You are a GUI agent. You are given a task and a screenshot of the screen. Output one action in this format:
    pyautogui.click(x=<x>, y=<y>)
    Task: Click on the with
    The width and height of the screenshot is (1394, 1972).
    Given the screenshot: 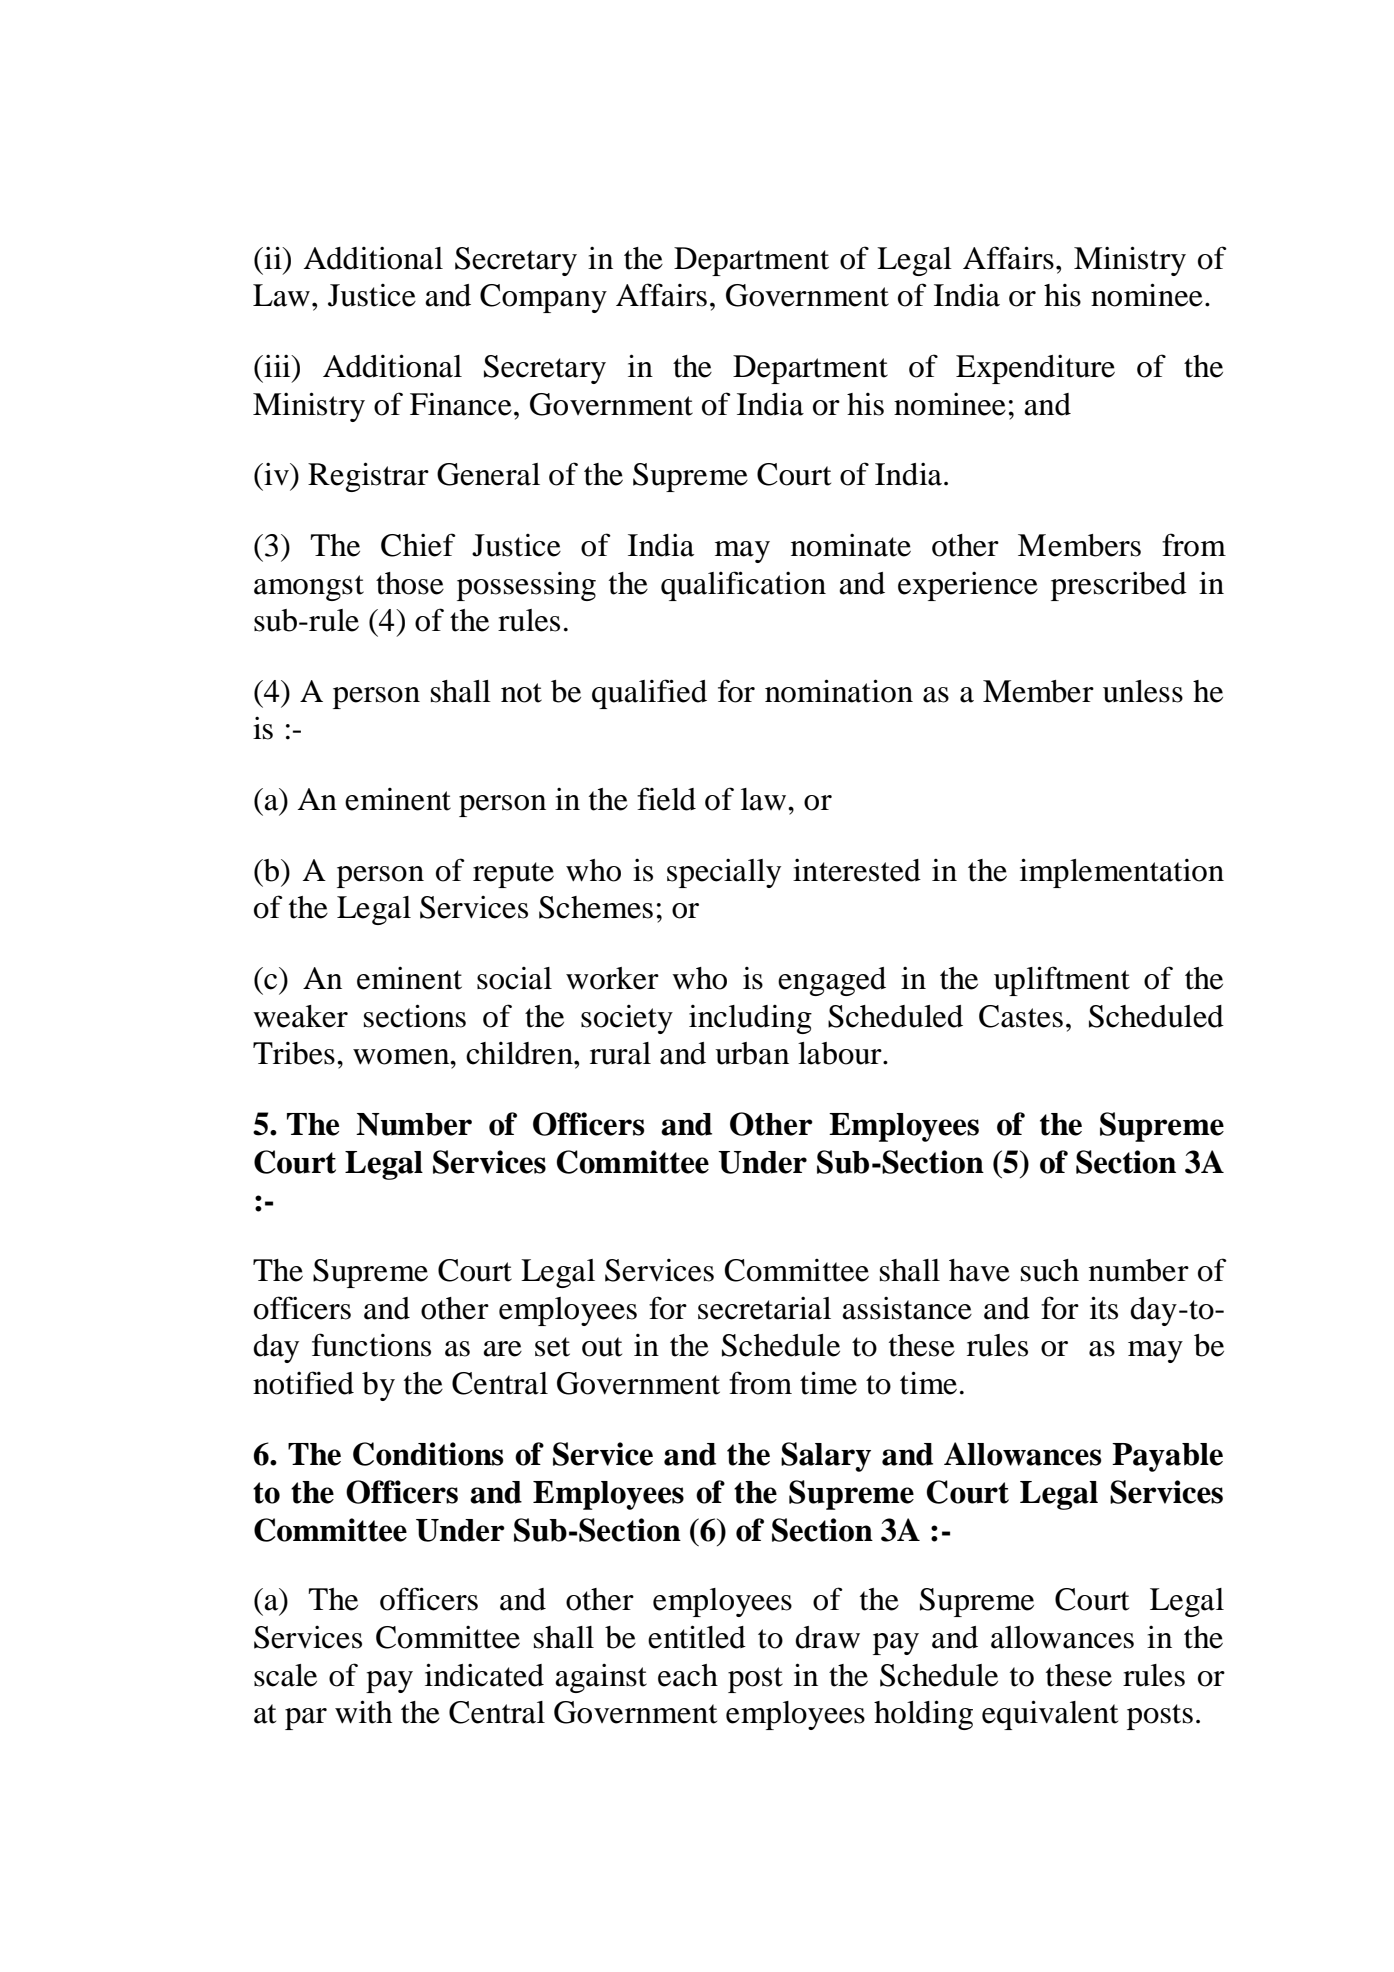 What is the action you would take?
    pyautogui.click(x=363, y=1712)
